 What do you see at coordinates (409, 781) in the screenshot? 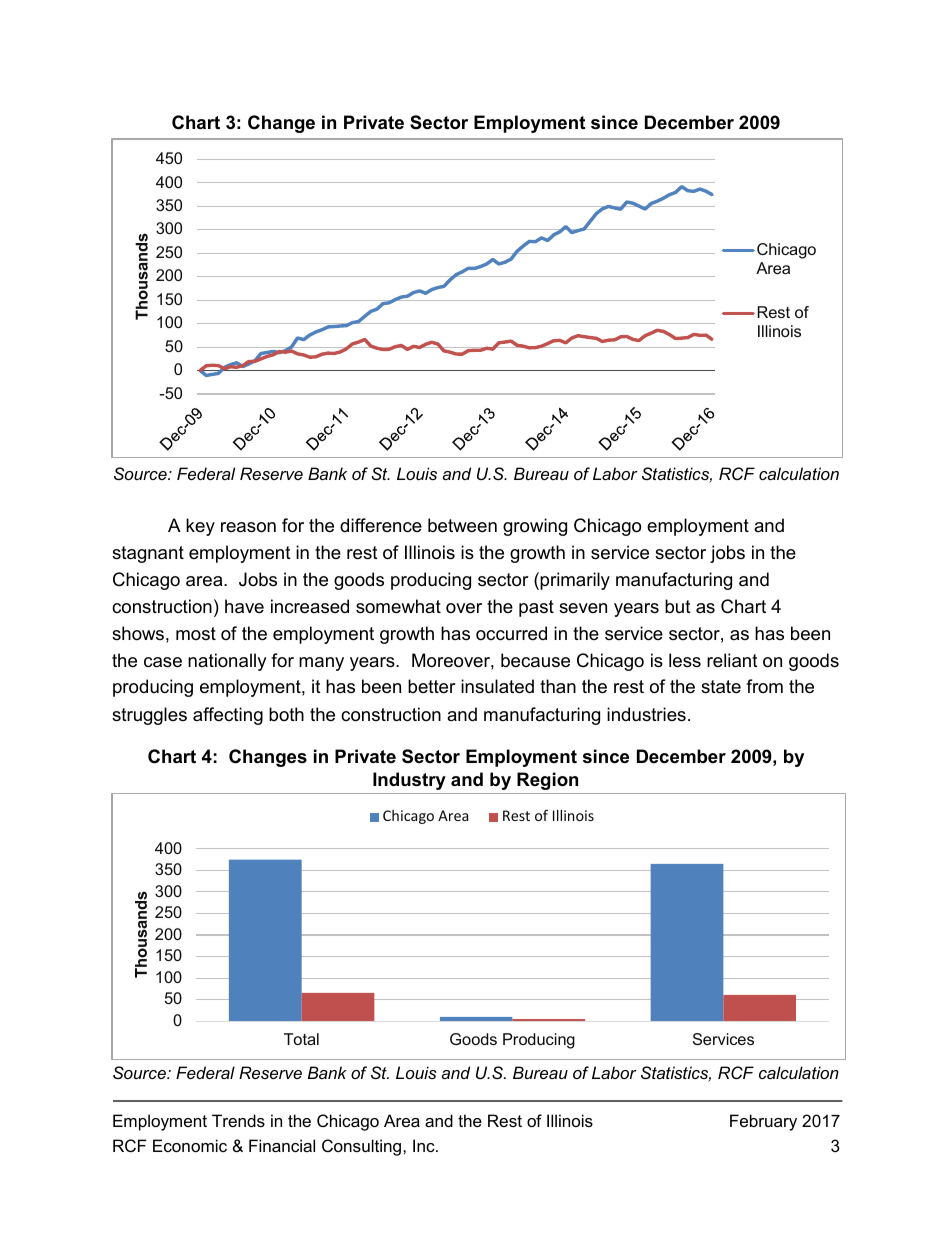
I see `Industry` at bounding box center [409, 781].
